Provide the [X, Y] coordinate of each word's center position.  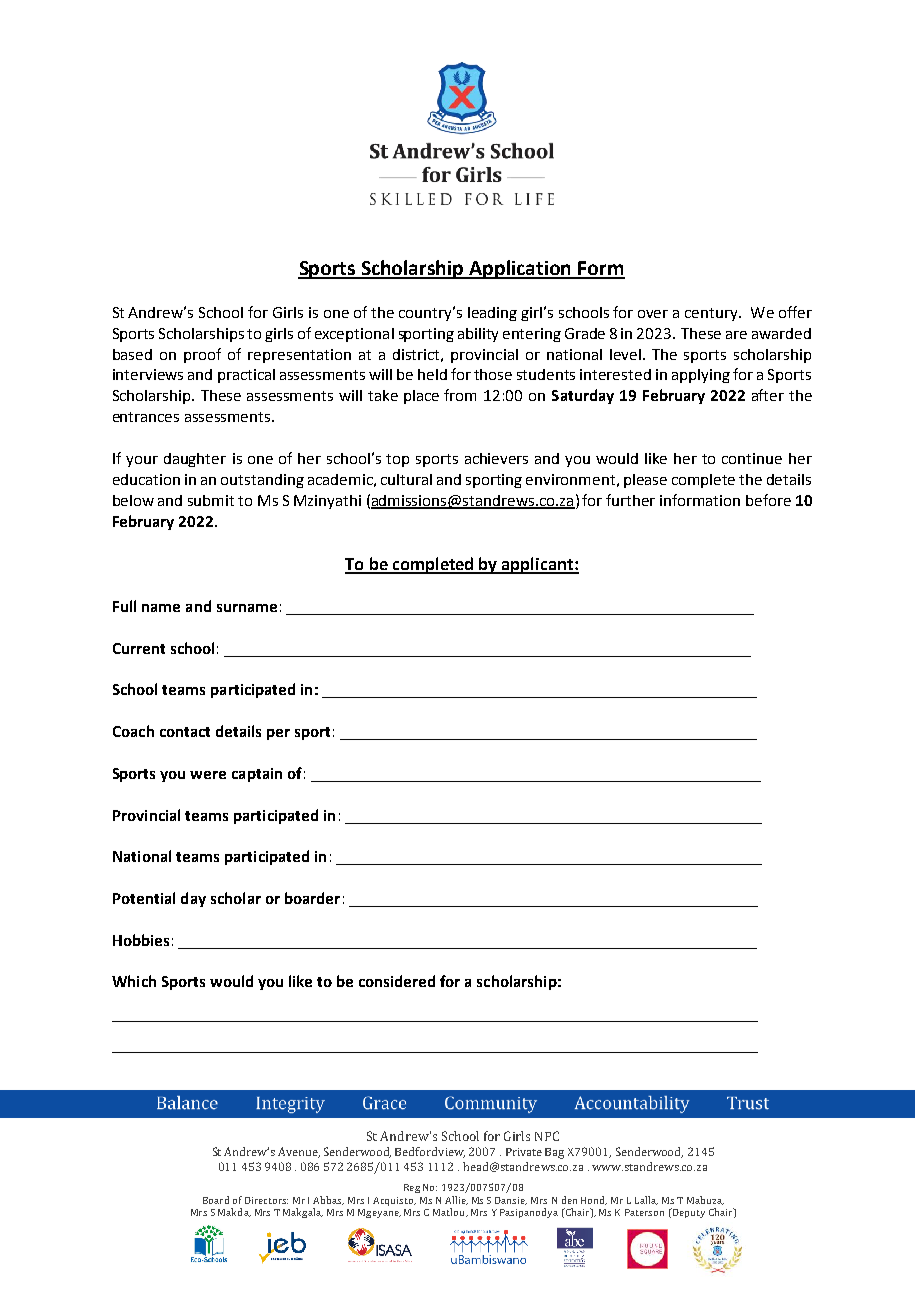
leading [492, 314]
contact [185, 732]
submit [211, 500]
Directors [266, 1200]
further [630, 500]
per [278, 734]
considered [397, 981]
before [768, 500]
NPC [547, 1136]
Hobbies [141, 940]
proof [202, 355]
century [712, 314]
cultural [406, 479]
